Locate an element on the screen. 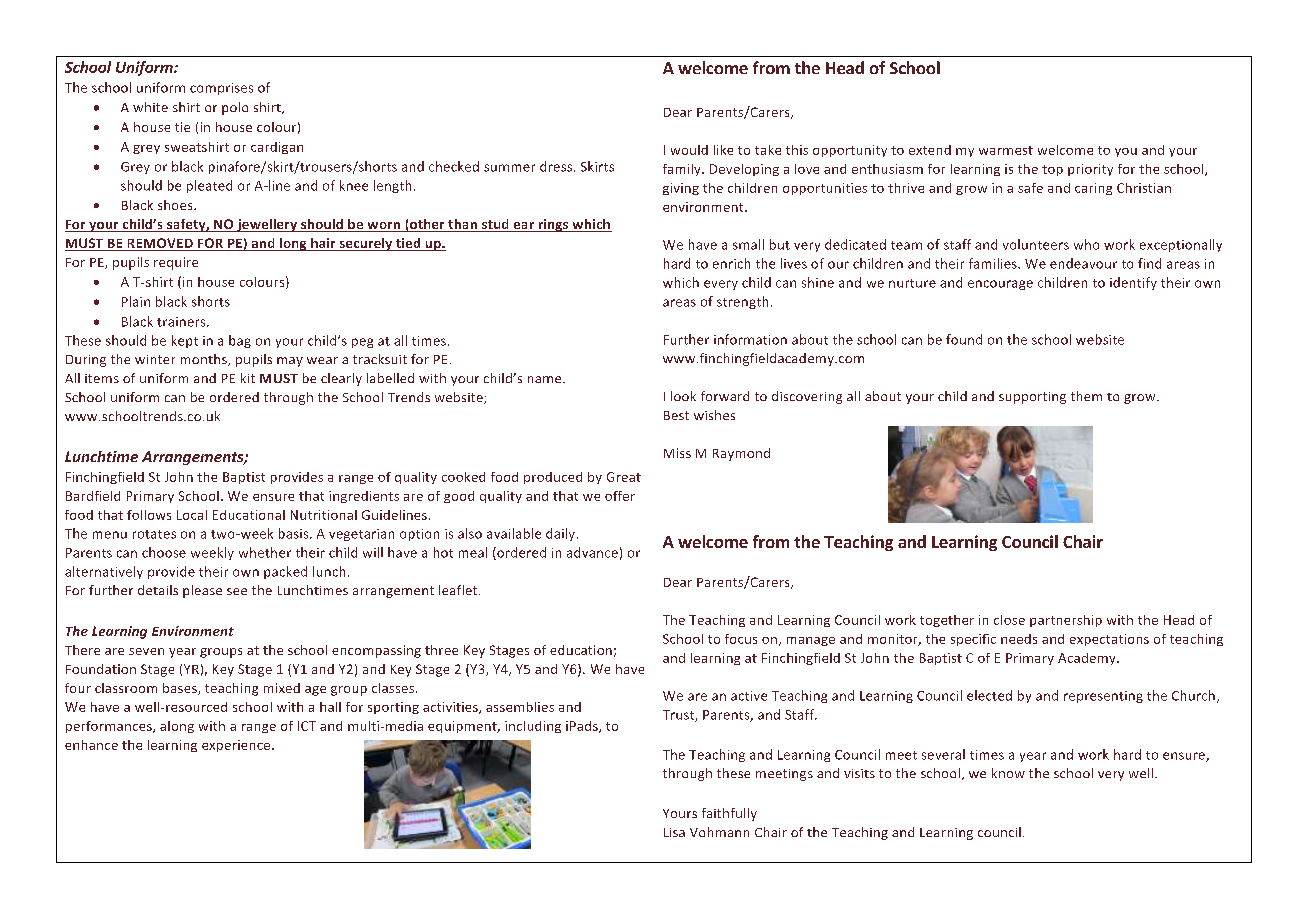 Image resolution: width=1308 pixels, height=924 pixels. polo is located at coordinates (235, 108).
